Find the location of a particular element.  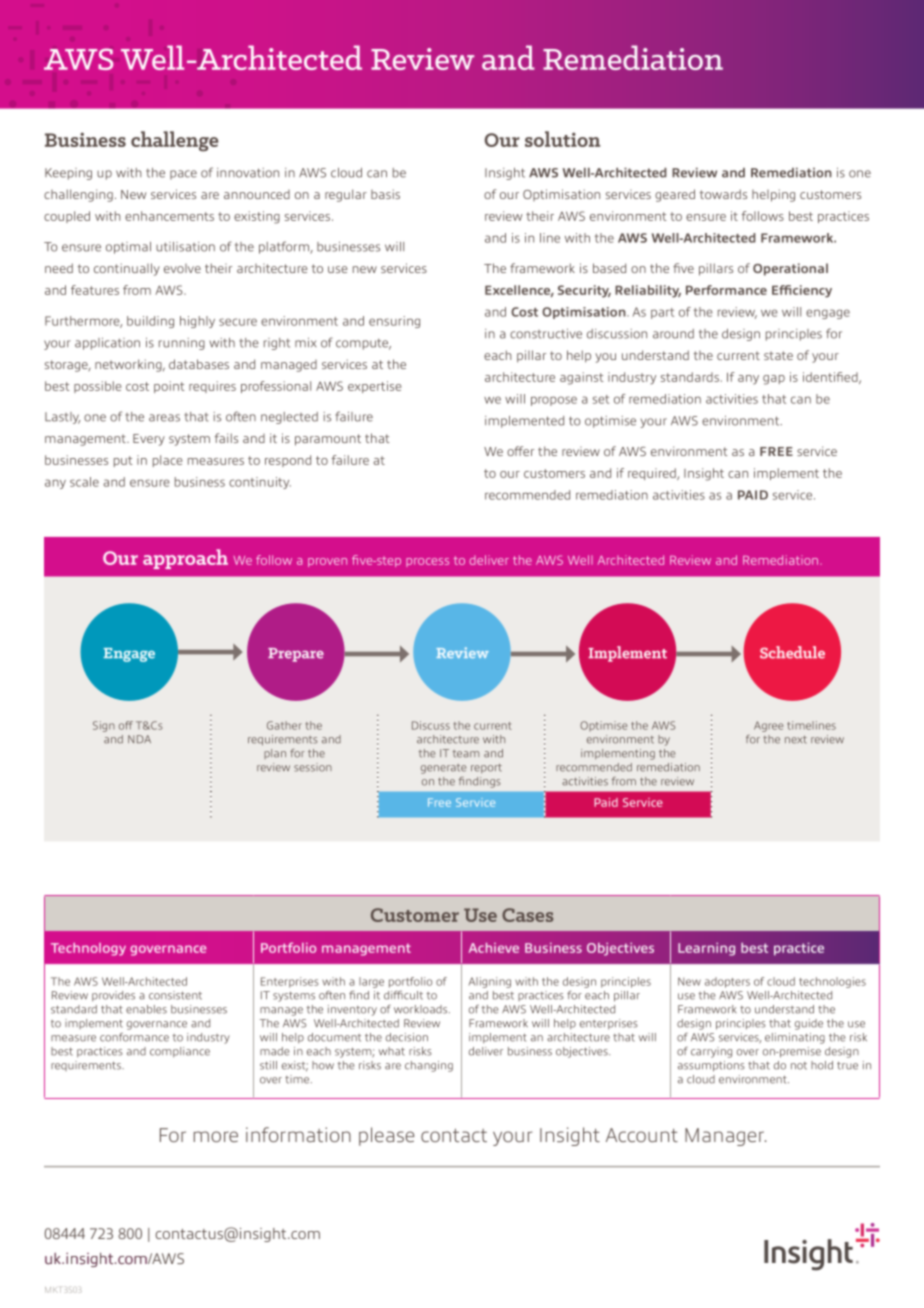

compliance is located at coordinates (180, 1052).
